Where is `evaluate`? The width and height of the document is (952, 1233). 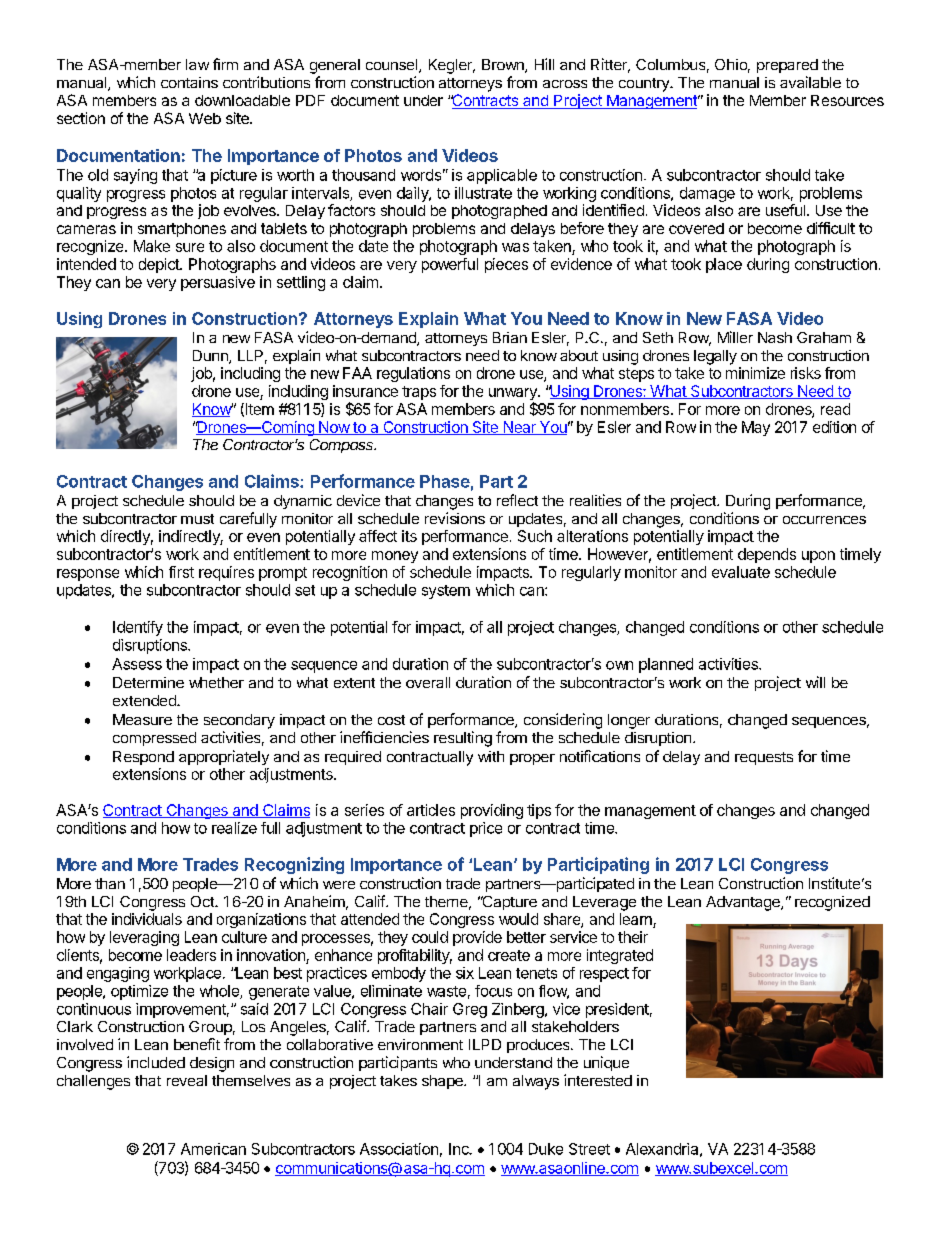 evaluate is located at coordinates (741, 572).
